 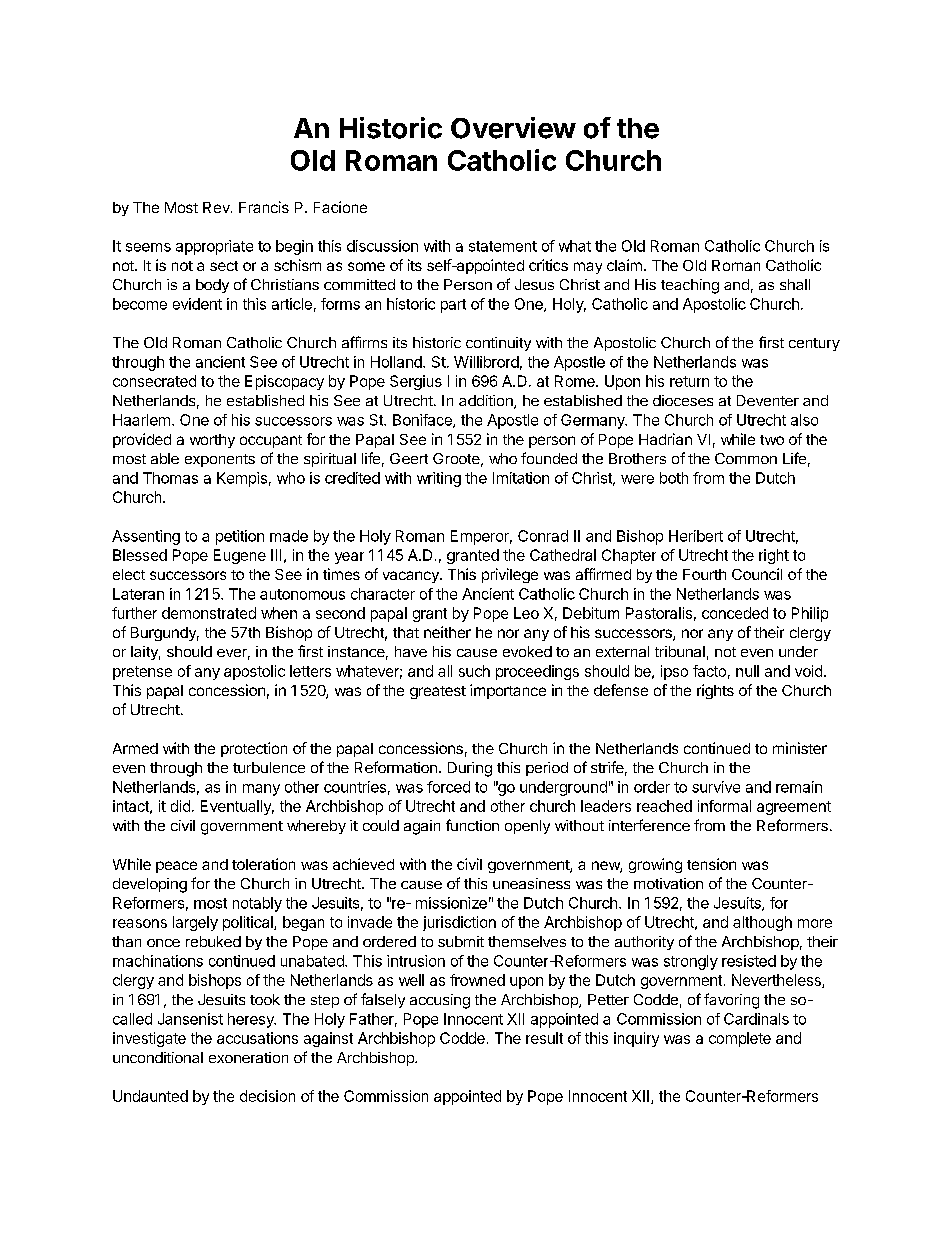 What do you see at coordinates (740, 1039) in the page?
I see `complete` at bounding box center [740, 1039].
